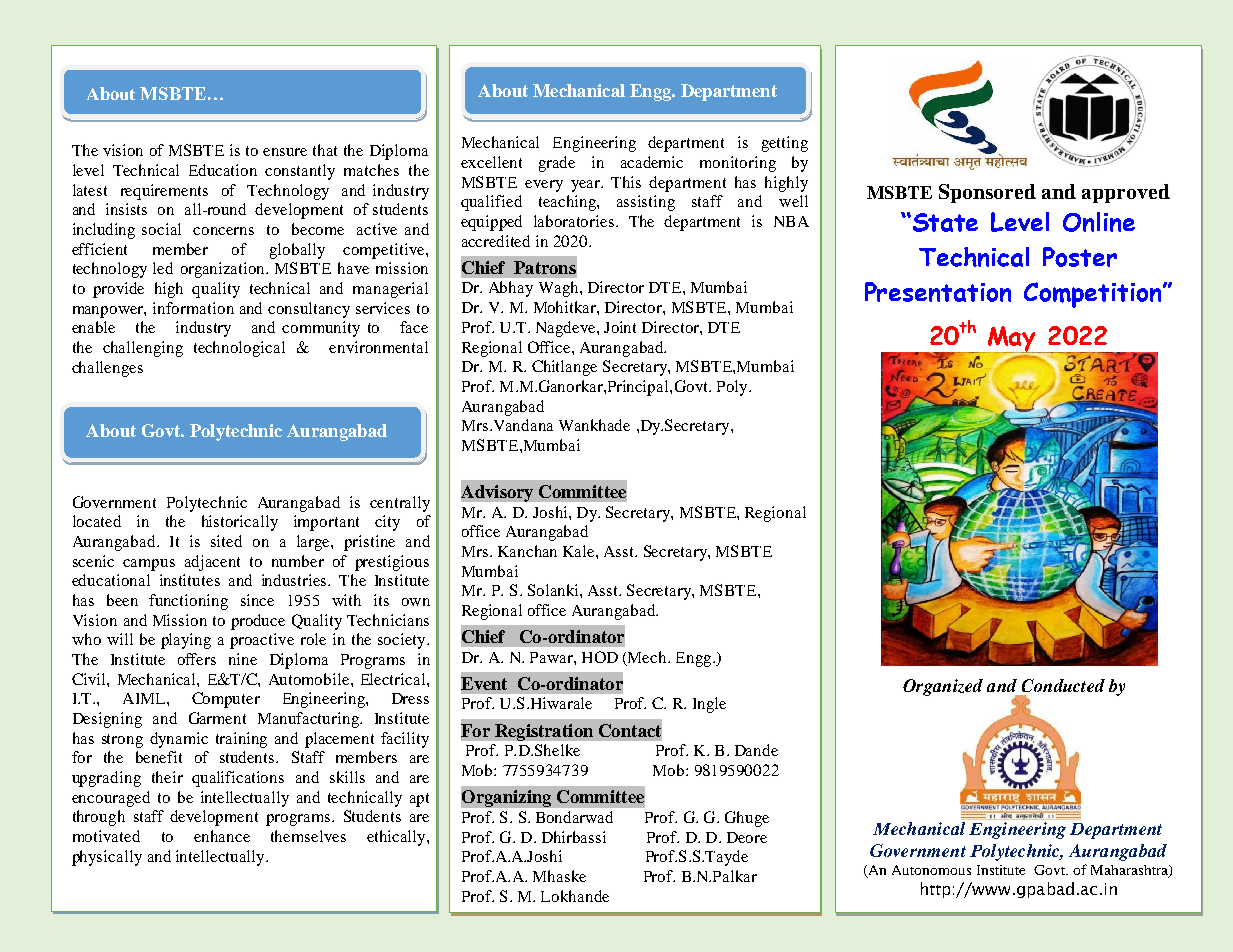 The height and width of the screenshot is (952, 1233). I want to click on ethically, so click(397, 838).
